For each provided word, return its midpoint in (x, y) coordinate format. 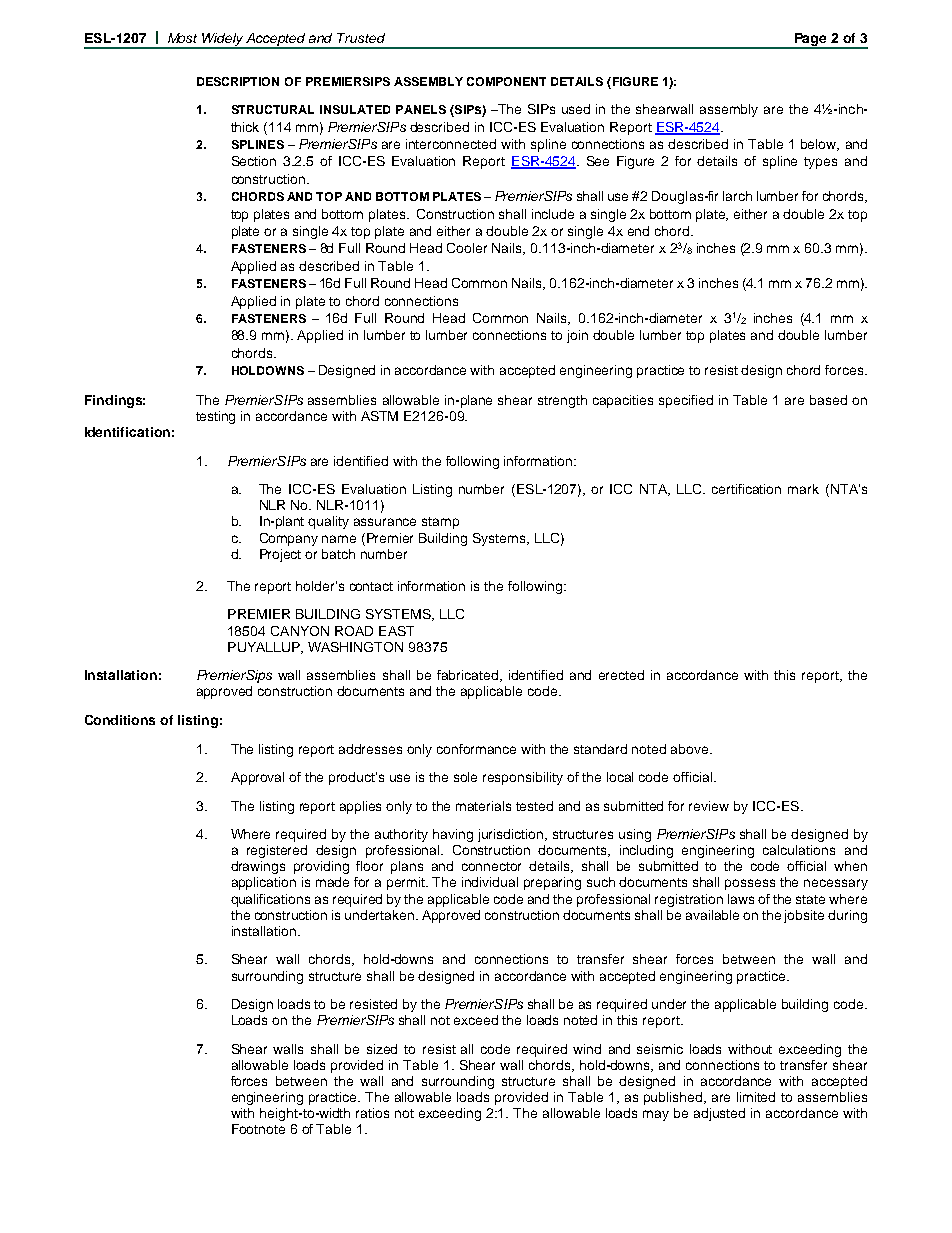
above (691, 749)
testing (215, 417)
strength (562, 401)
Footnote (258, 1129)
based (828, 400)
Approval (257, 778)
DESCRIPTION (238, 81)
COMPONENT (506, 81)
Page (811, 40)
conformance (476, 749)
